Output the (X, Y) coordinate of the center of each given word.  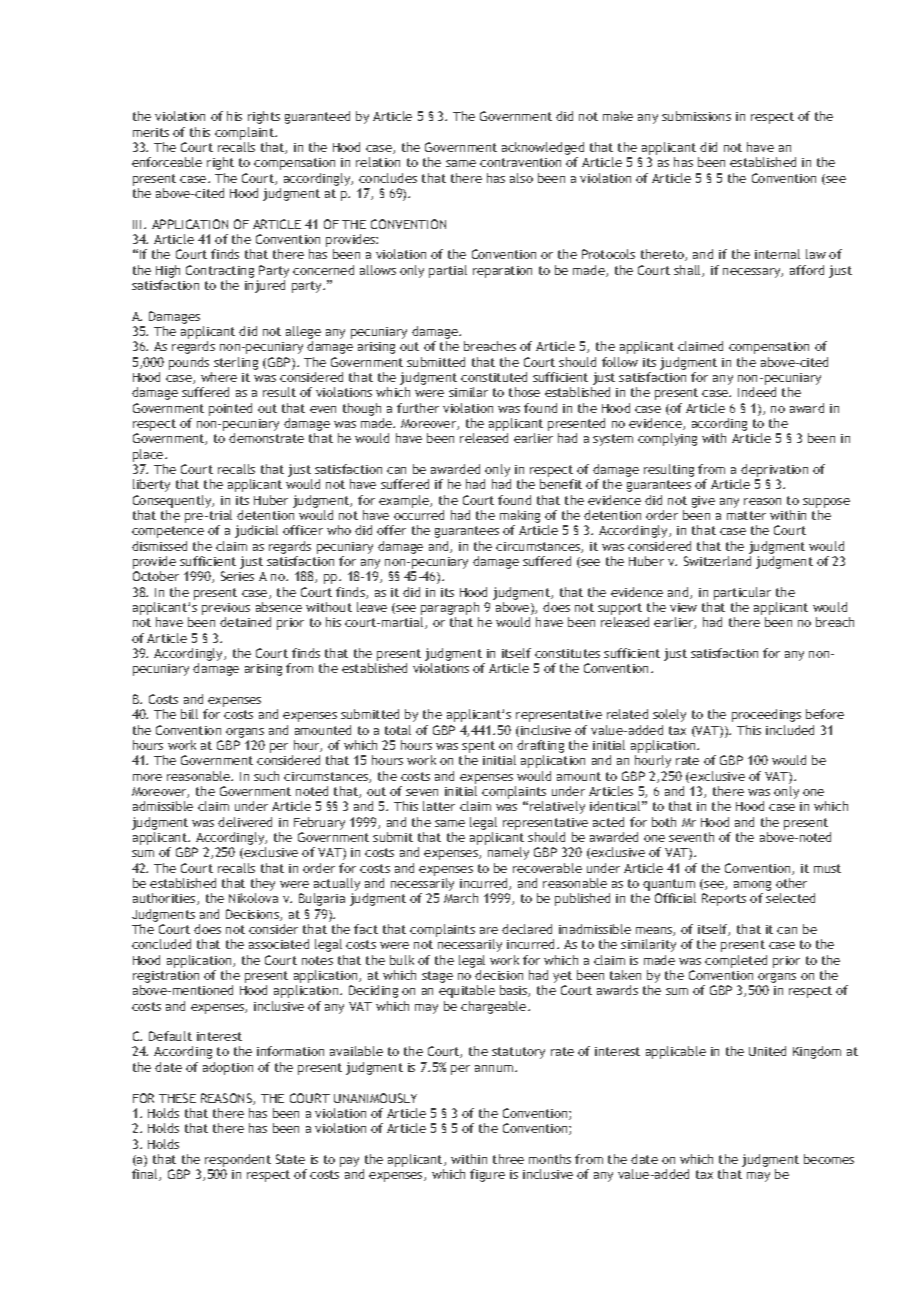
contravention (520, 162)
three (508, 1159)
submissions (696, 116)
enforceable (167, 162)
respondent (238, 1162)
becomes (829, 1159)
